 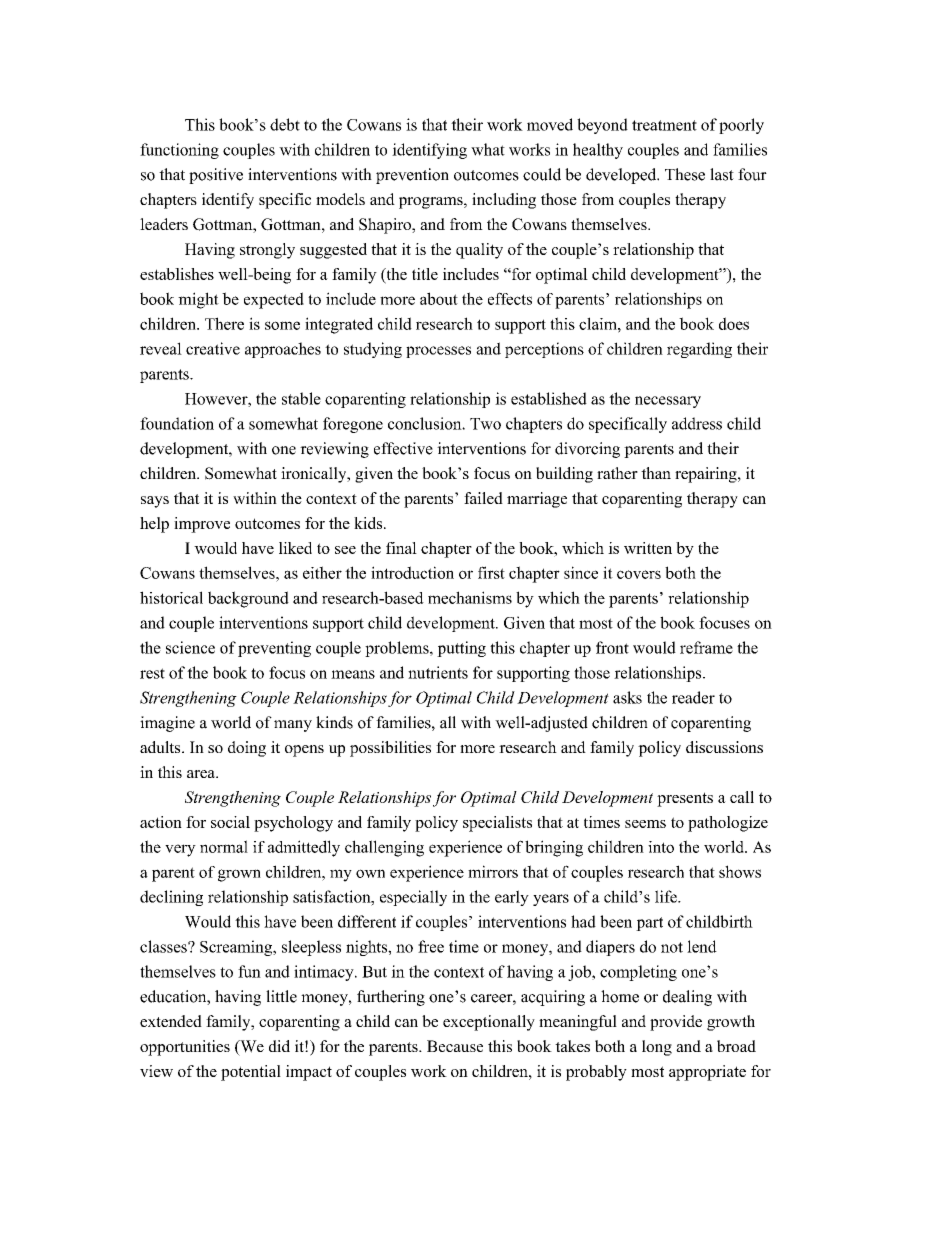 What do you see at coordinates (248, 599) in the screenshot?
I see `background` at bounding box center [248, 599].
